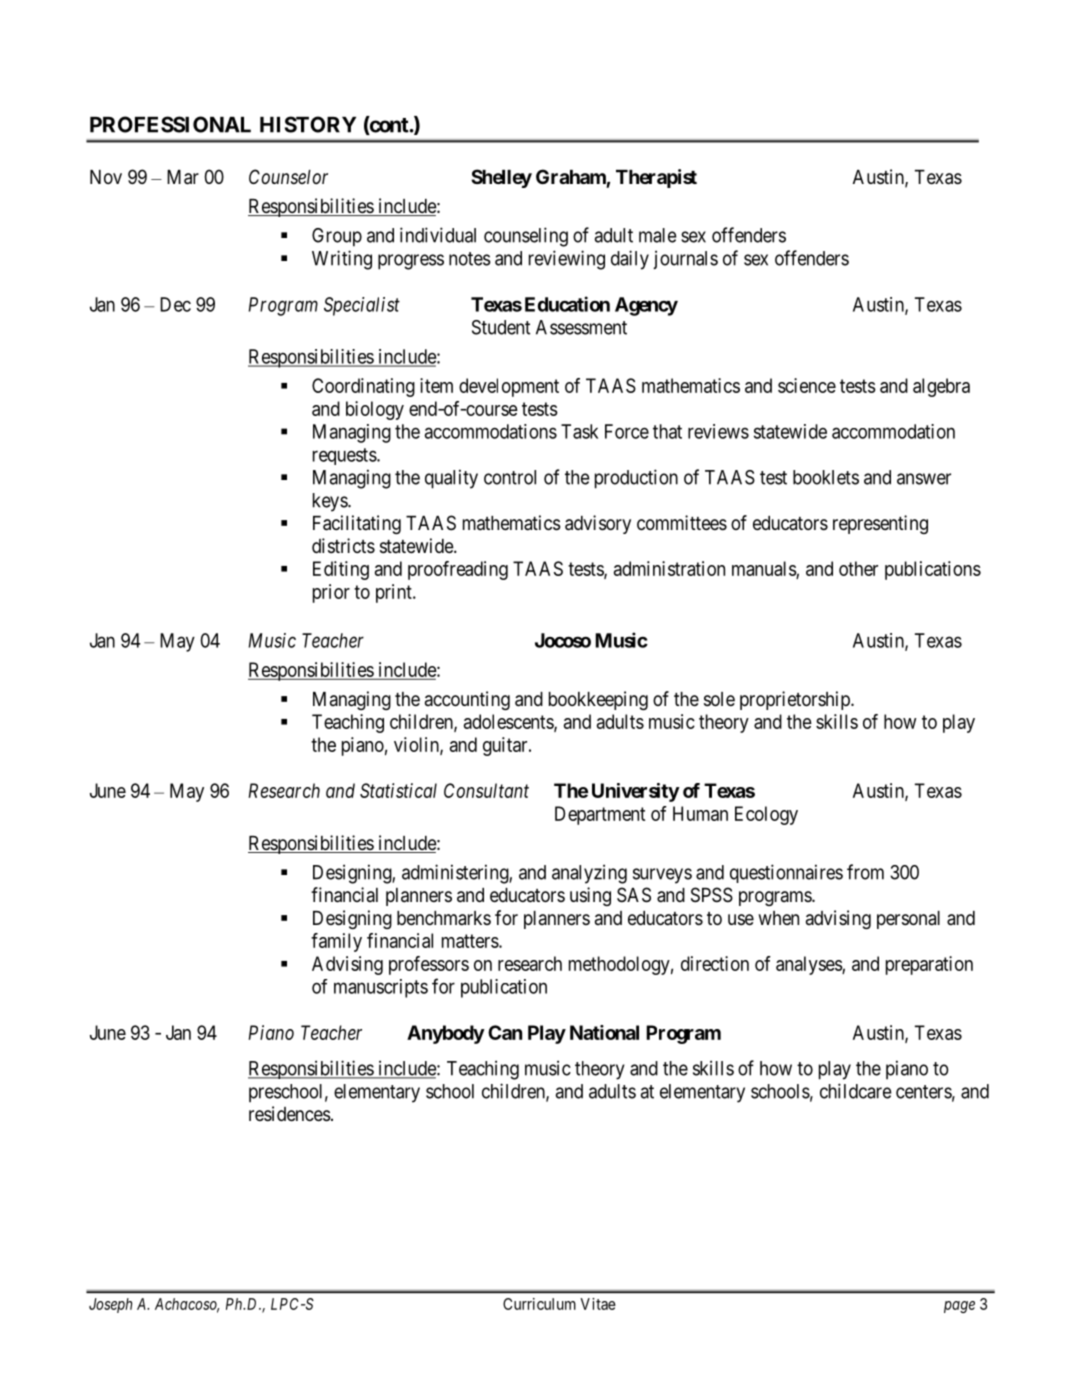 This image has width=1081, height=1398. Describe the element at coordinates (959, 1307) in the image. I see `page` at that location.
